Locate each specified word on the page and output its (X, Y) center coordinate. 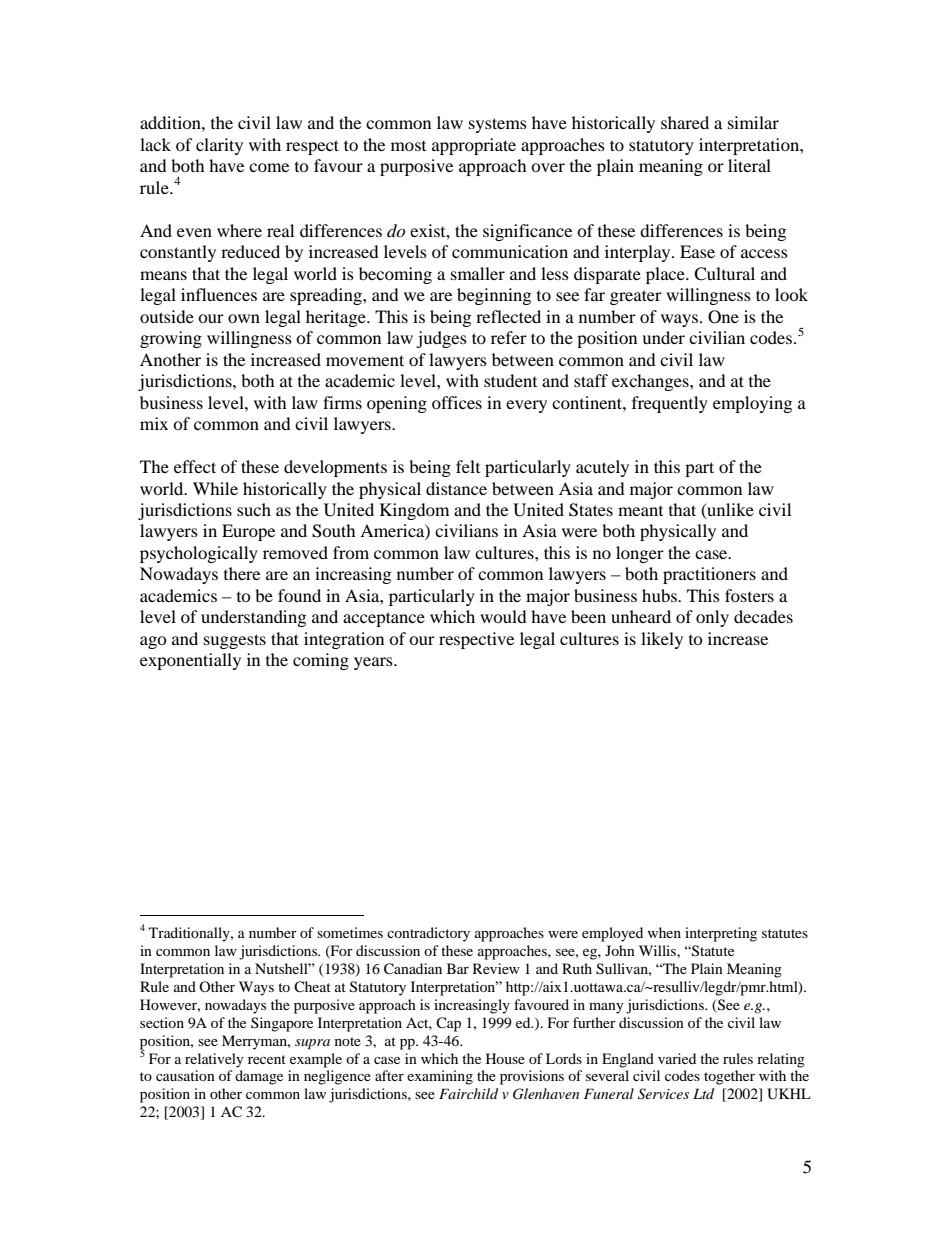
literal (749, 165)
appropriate (474, 146)
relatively (214, 1060)
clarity (219, 146)
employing (752, 404)
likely (662, 640)
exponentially (190, 661)
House (505, 1058)
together (729, 1077)
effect (195, 466)
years (374, 663)
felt (468, 466)
